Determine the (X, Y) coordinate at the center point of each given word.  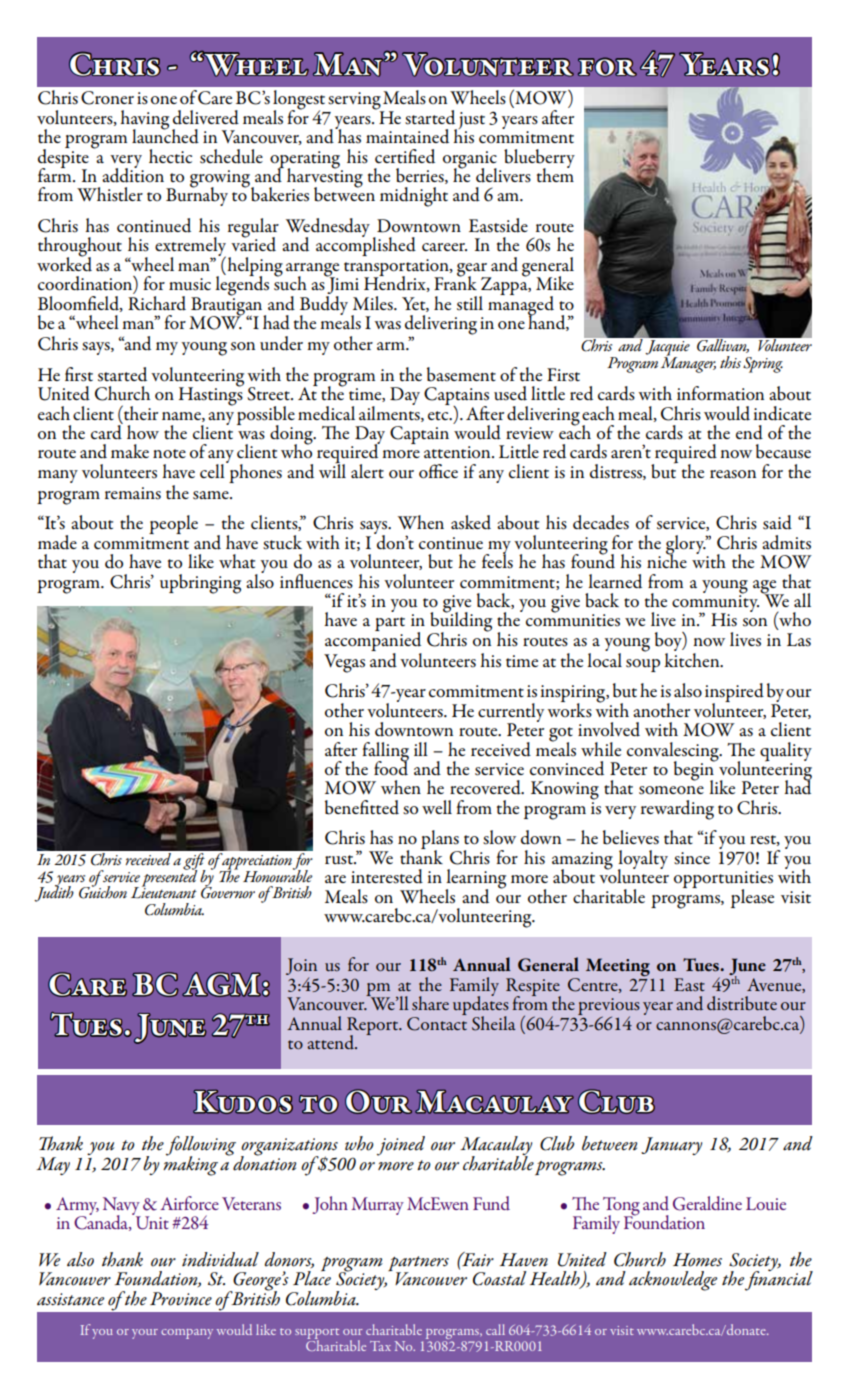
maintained (407, 136)
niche (667, 560)
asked (471, 522)
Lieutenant (164, 891)
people (173, 524)
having (144, 121)
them (555, 174)
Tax (380, 1346)
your (145, 1334)
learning (475, 880)
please (752, 898)
